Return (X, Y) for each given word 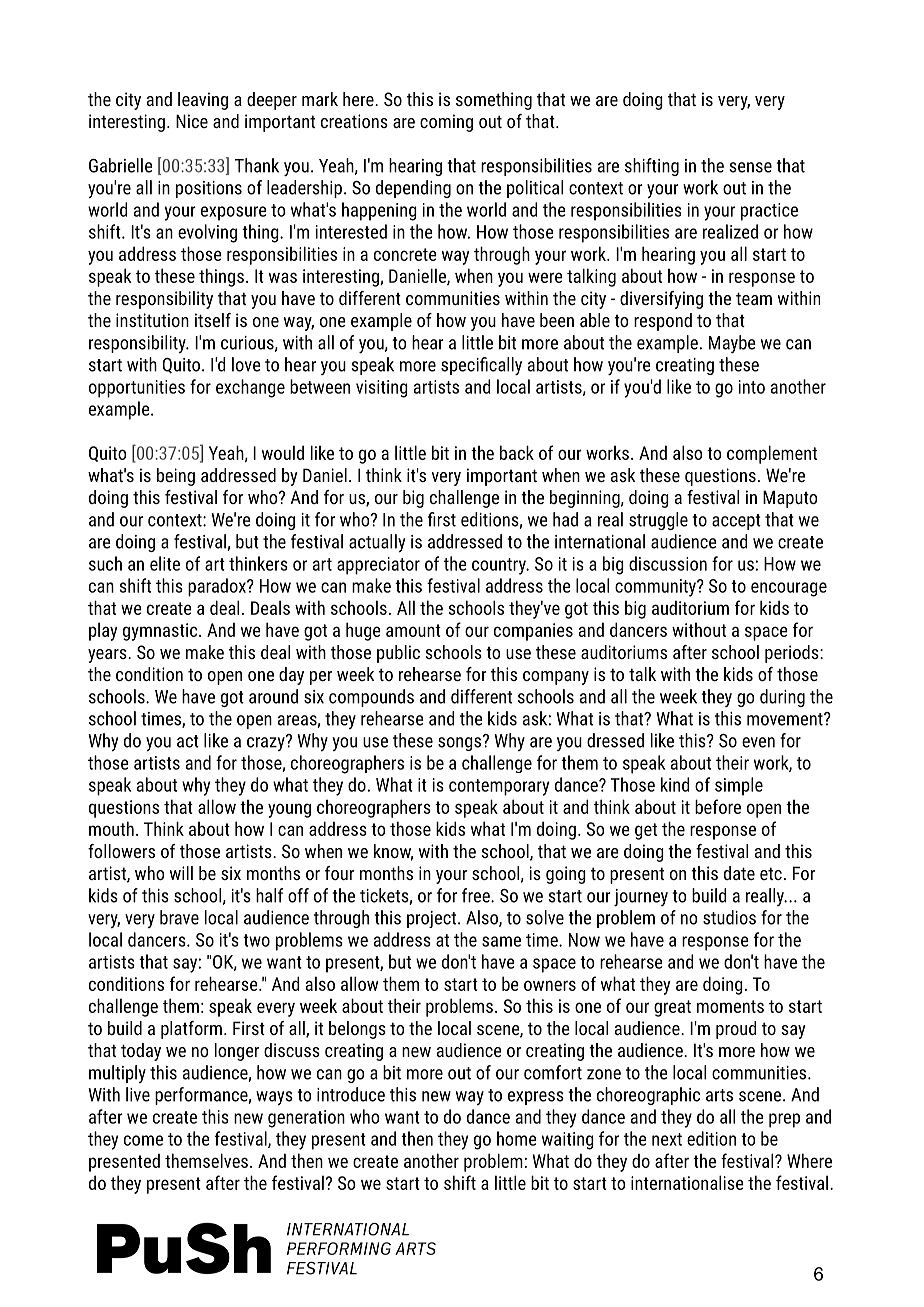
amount (413, 630)
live (138, 1094)
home (517, 1138)
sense (750, 167)
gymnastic (161, 632)
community (656, 588)
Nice (192, 121)
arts (719, 1095)
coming (446, 123)
